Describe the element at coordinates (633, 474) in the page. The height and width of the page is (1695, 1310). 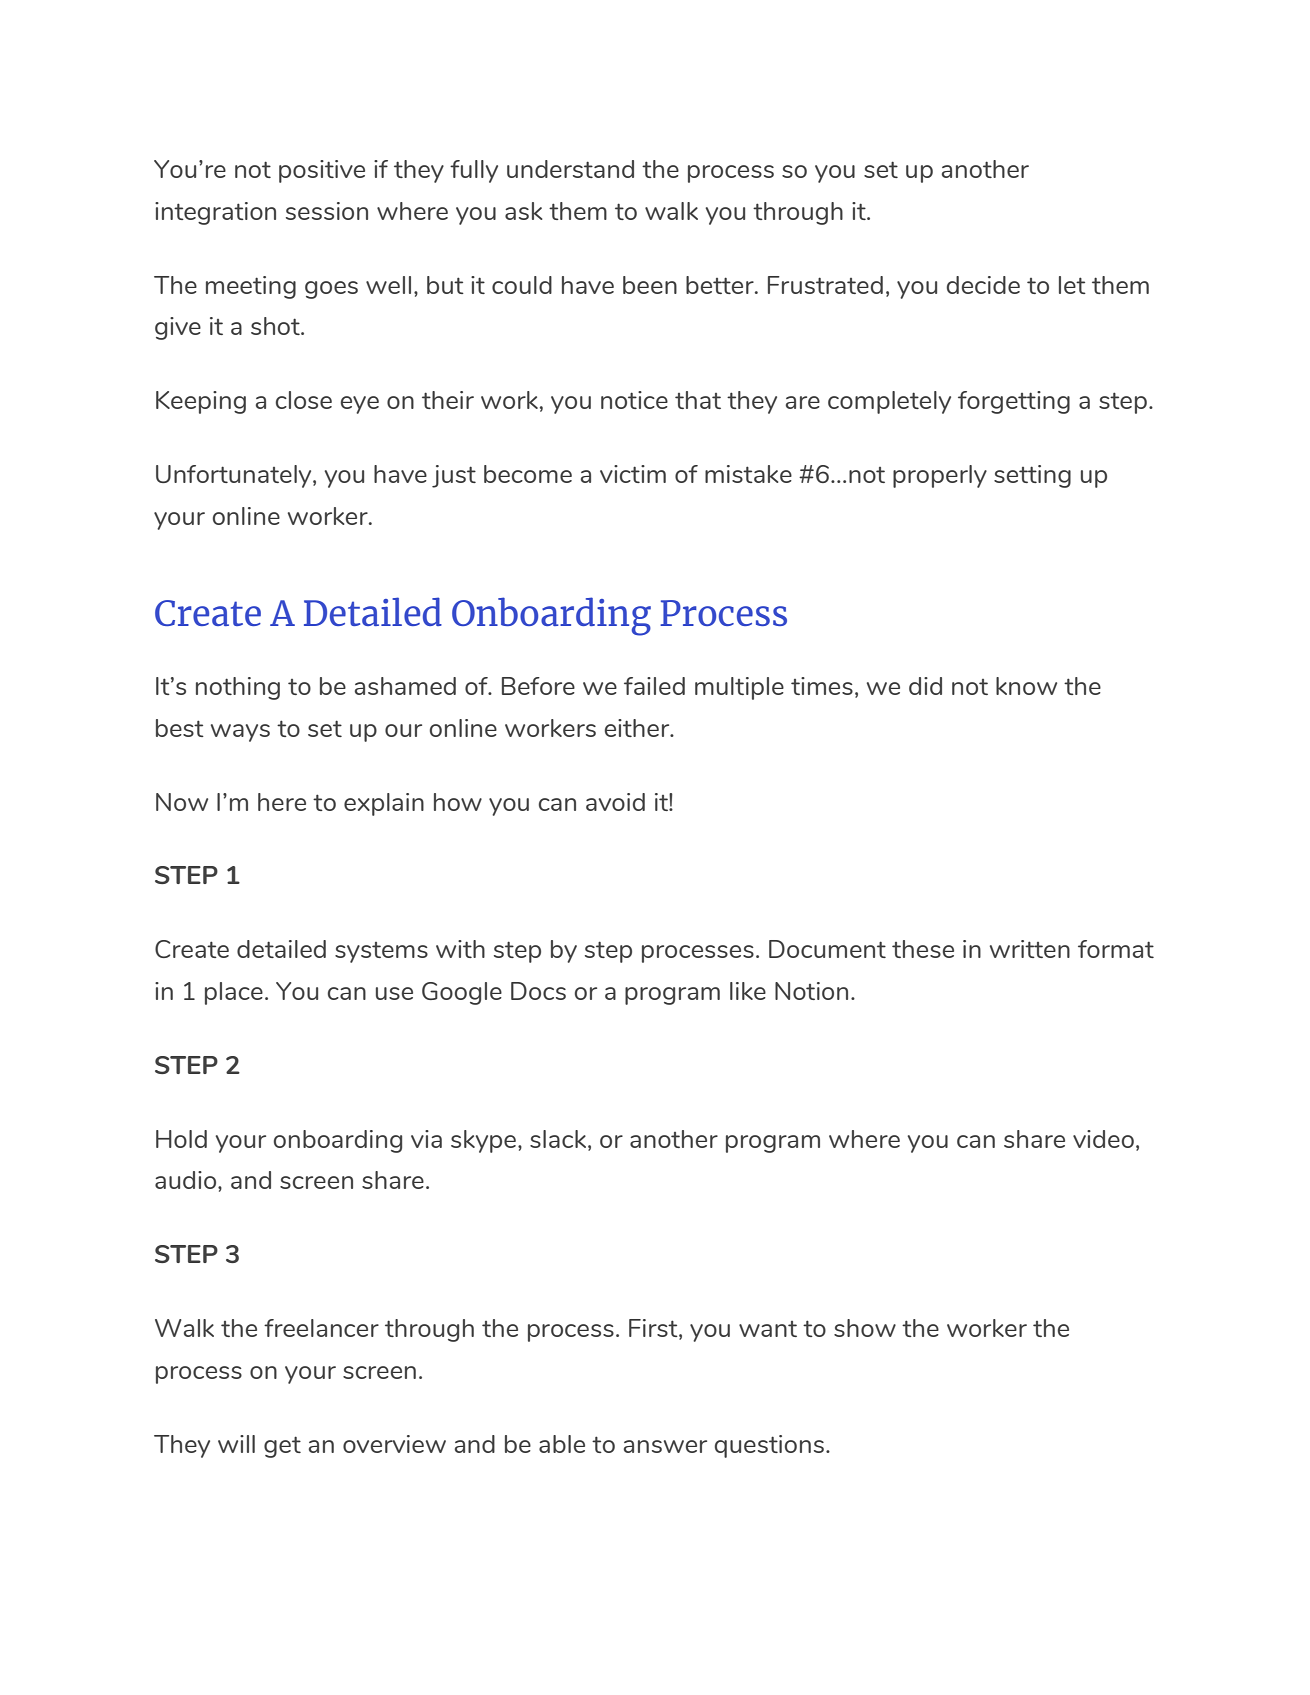
I see `victim` at that location.
